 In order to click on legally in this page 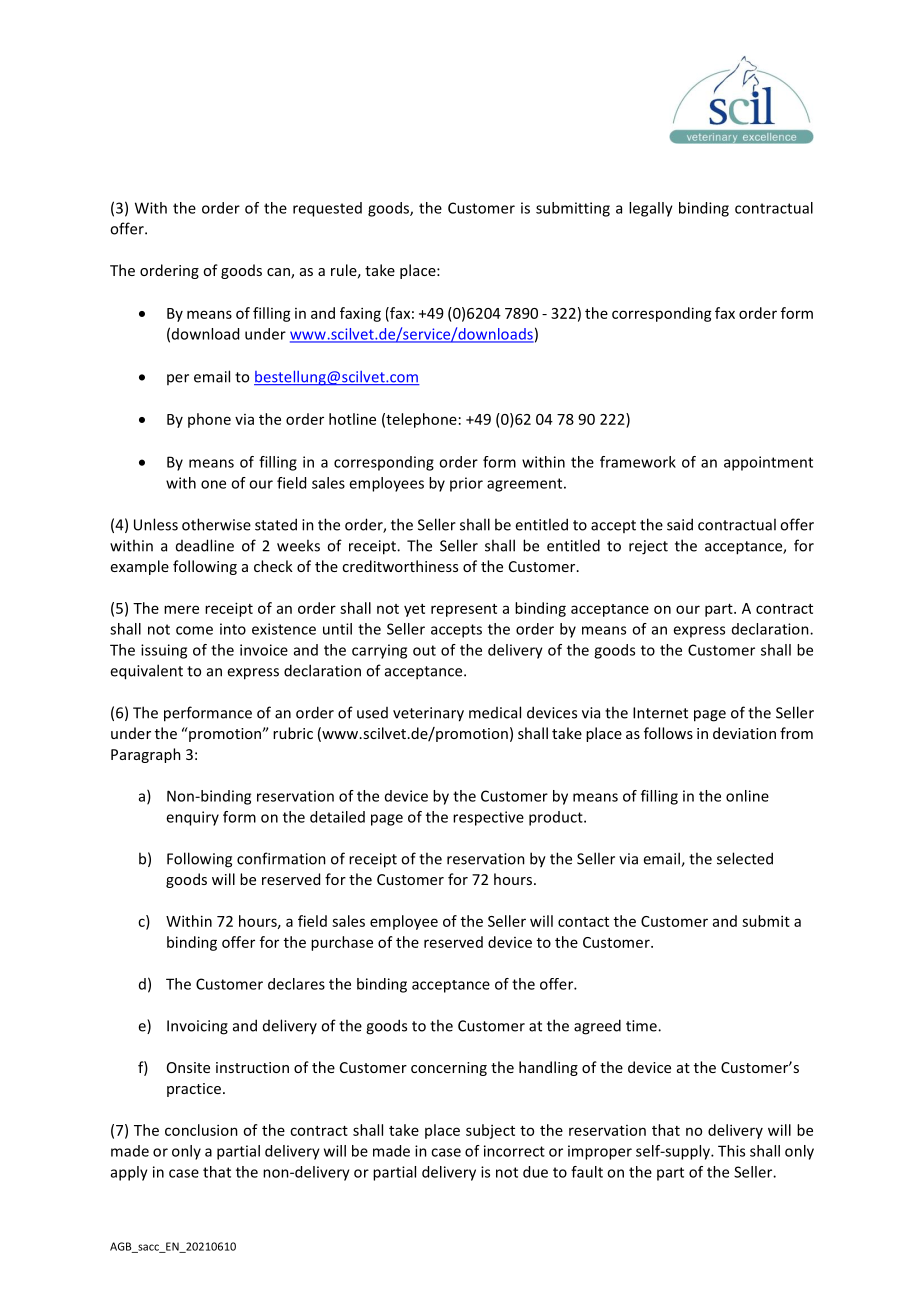, I will do `click(651, 209)`.
